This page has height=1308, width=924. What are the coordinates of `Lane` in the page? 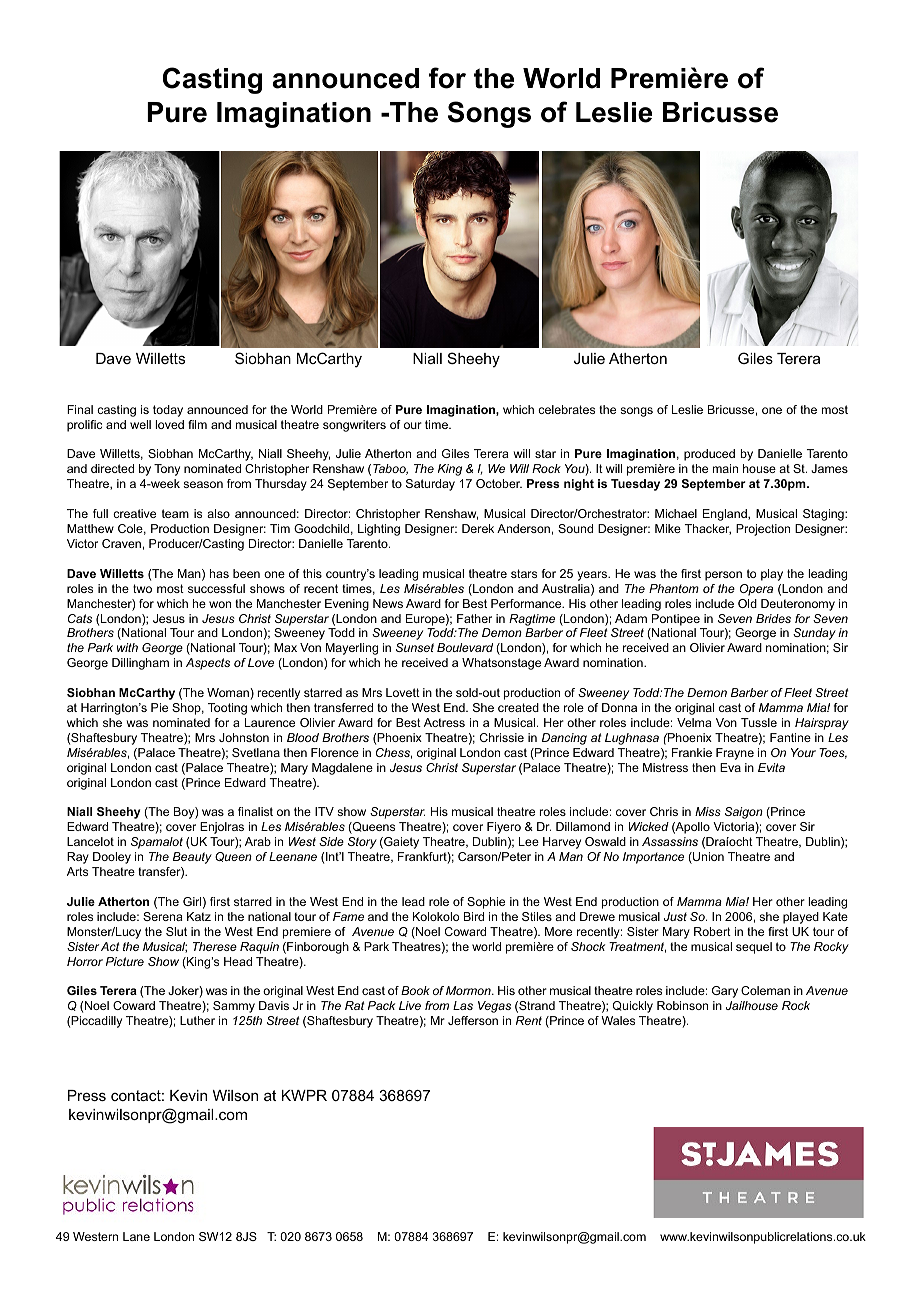 It's located at (136, 1236).
